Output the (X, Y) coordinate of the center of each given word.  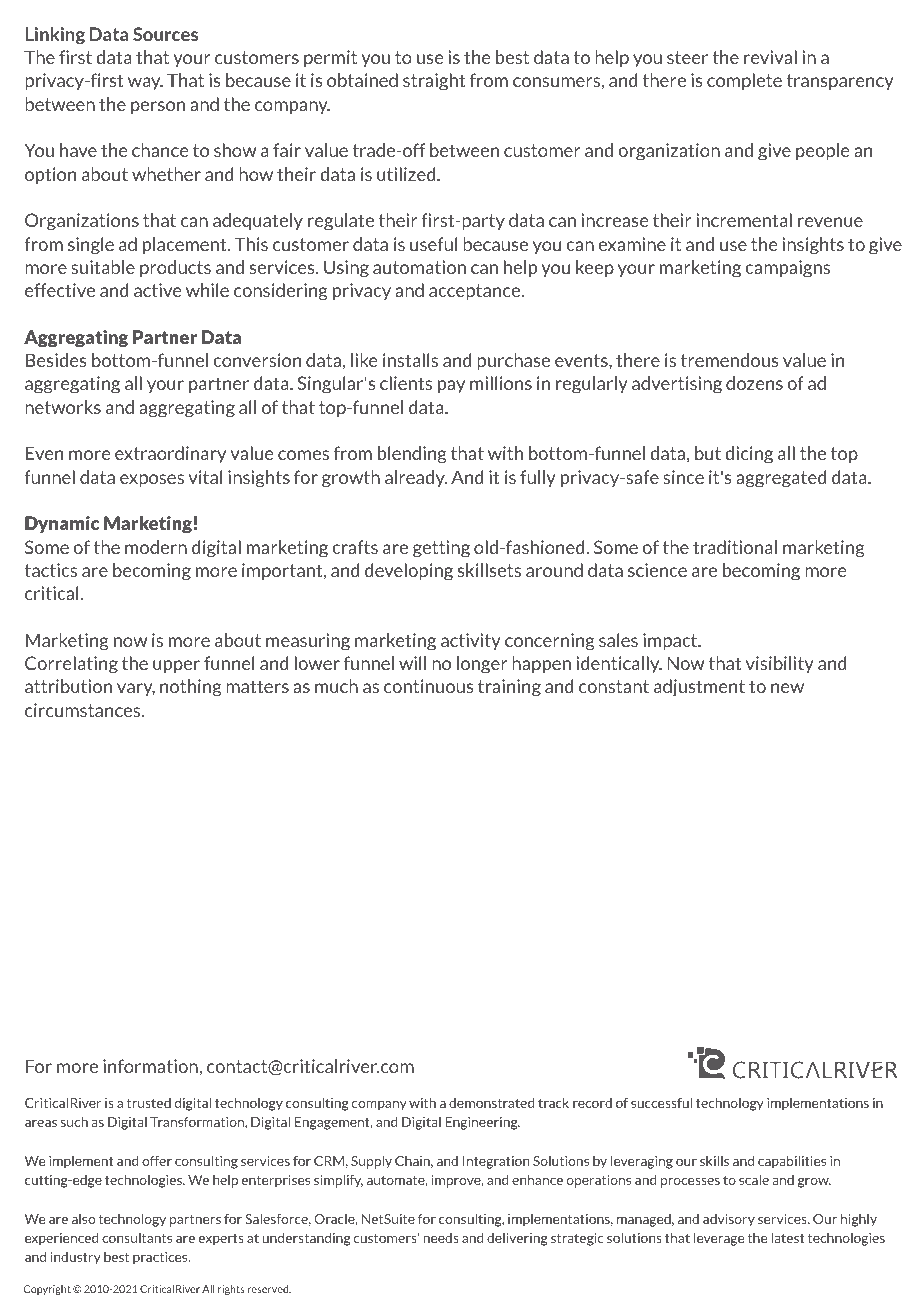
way (145, 83)
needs (441, 1238)
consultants (137, 1237)
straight (434, 82)
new (787, 688)
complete (744, 81)
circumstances (84, 710)
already (416, 478)
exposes (152, 480)
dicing (749, 455)
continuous (428, 686)
